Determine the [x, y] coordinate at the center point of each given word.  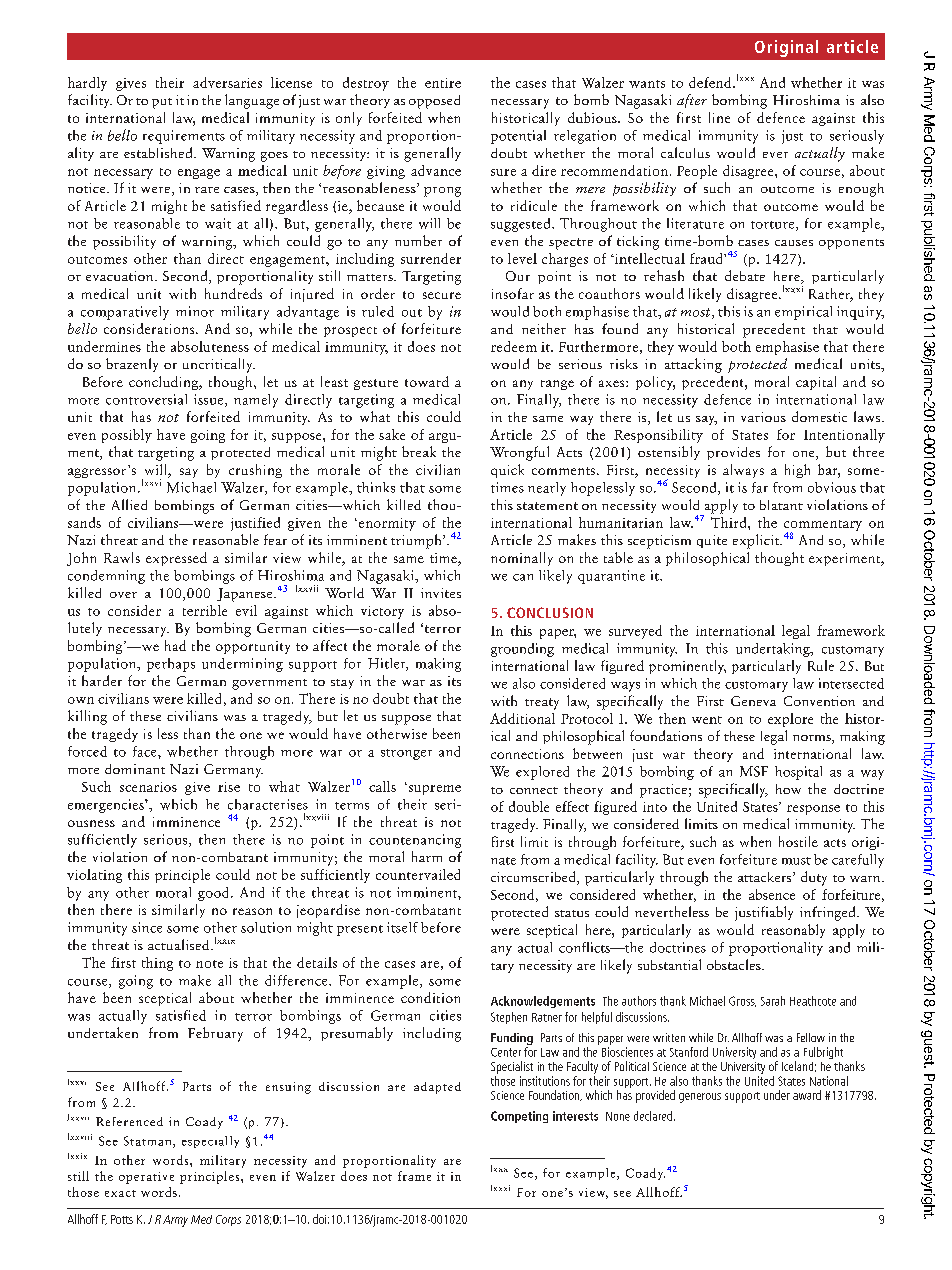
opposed [434, 102]
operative [146, 1178]
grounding [522, 650]
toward [427, 381]
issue [210, 400]
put [162, 103]
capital [816, 383]
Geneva [753, 701]
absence [772, 894]
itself [402, 927]
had [175, 645]
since [147, 927]
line [719, 117]
